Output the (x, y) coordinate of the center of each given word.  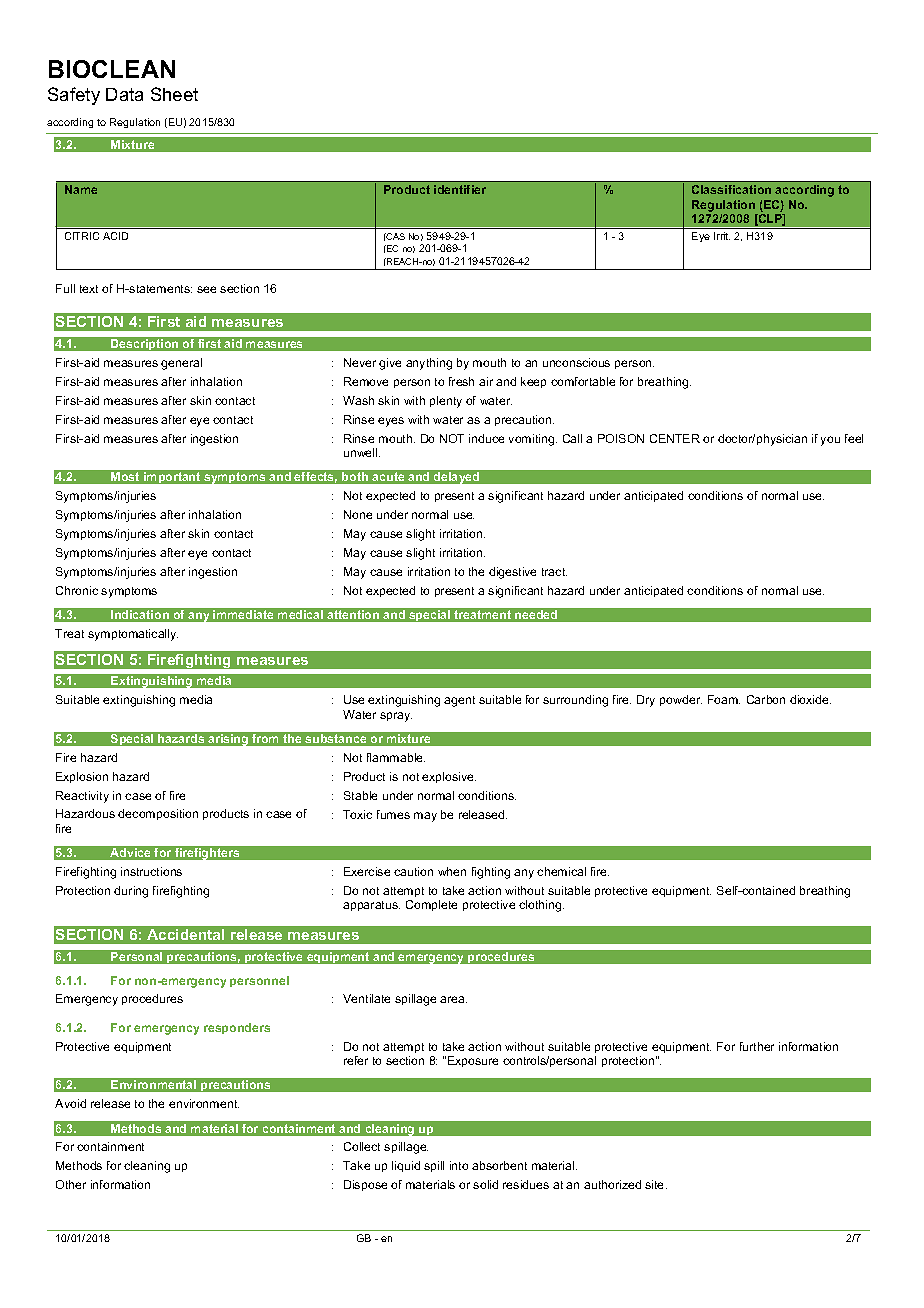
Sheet (174, 94)
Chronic (77, 590)
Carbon (766, 699)
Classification (731, 189)
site (656, 1184)
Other (71, 1184)
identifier (460, 189)
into (459, 1165)
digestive (512, 573)
